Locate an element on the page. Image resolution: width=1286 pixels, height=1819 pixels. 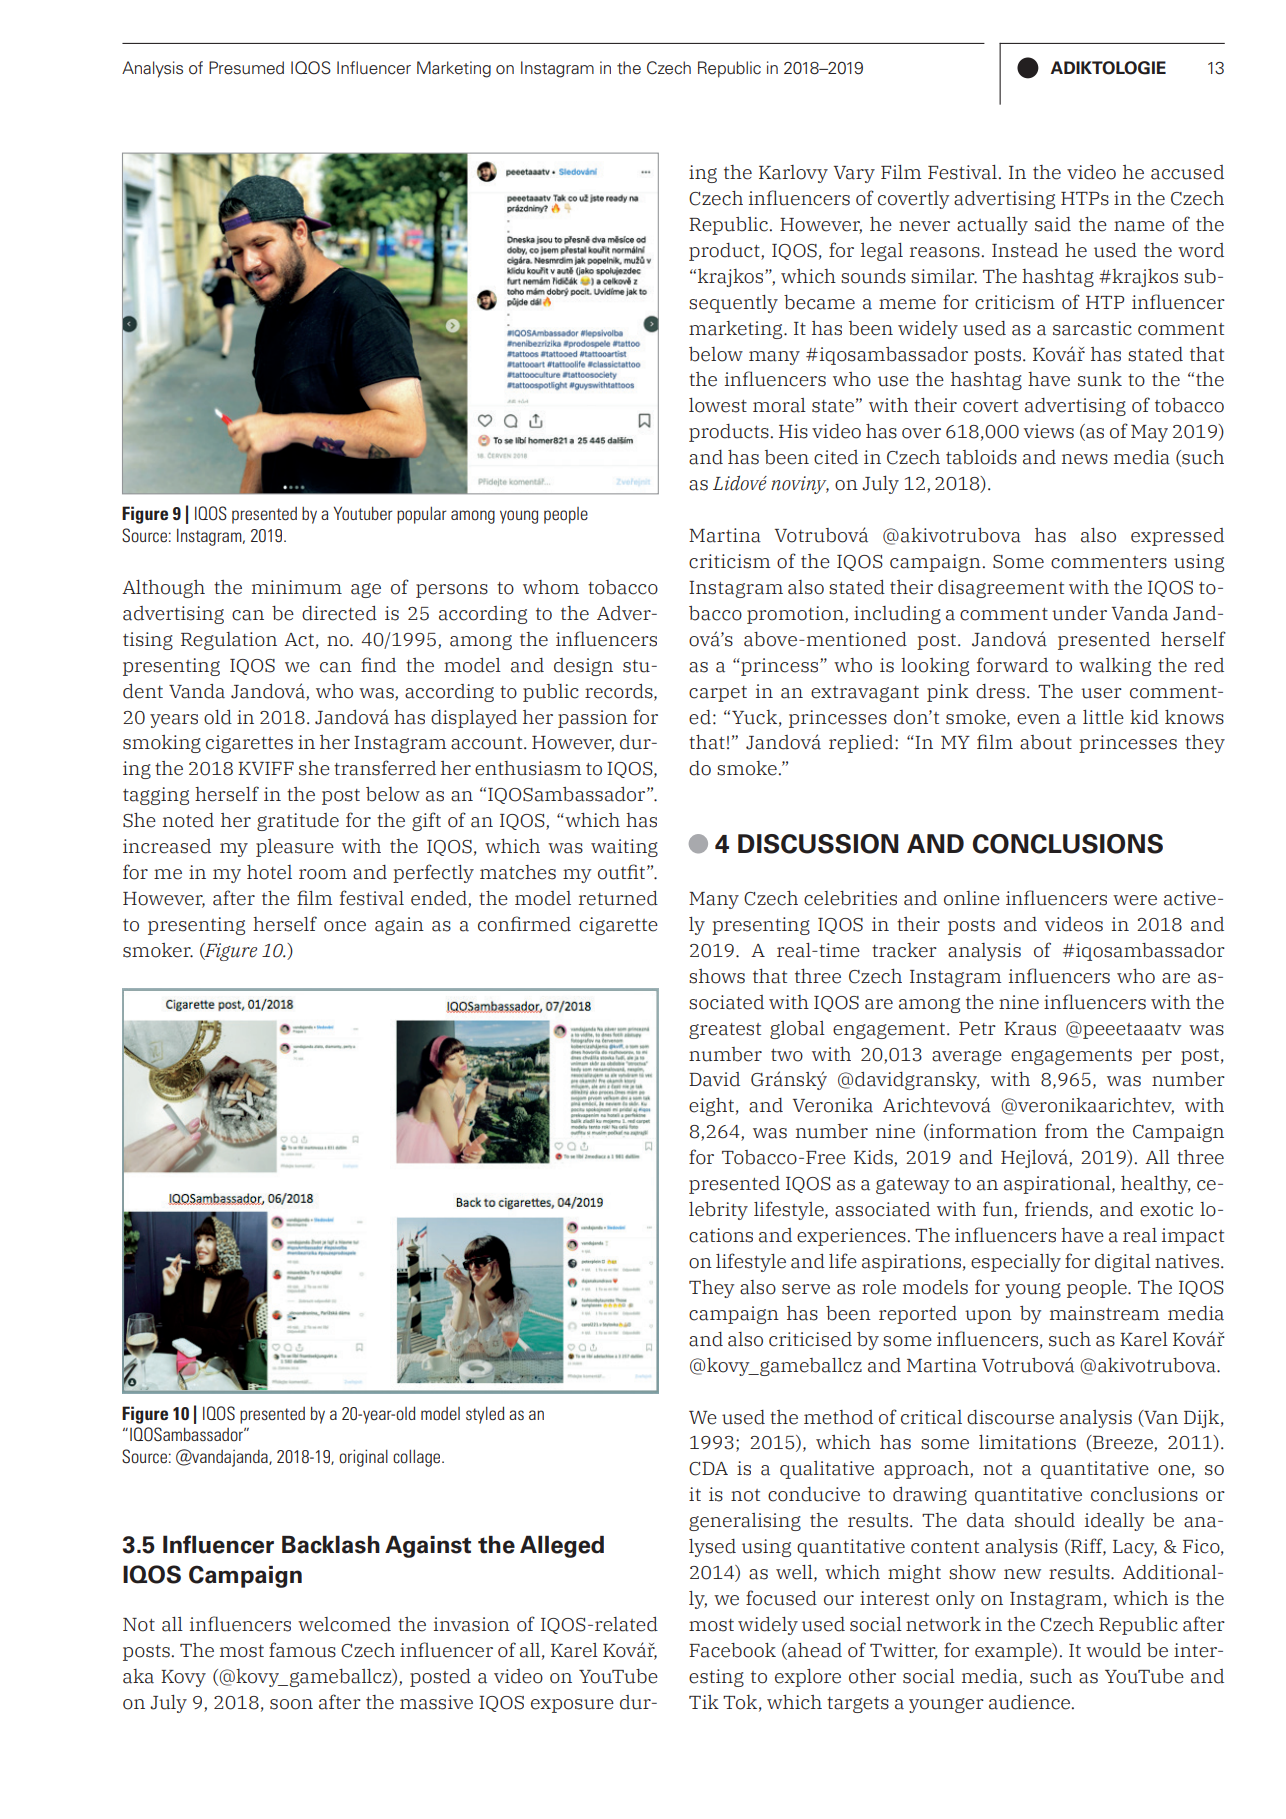
were is located at coordinates (1135, 900).
